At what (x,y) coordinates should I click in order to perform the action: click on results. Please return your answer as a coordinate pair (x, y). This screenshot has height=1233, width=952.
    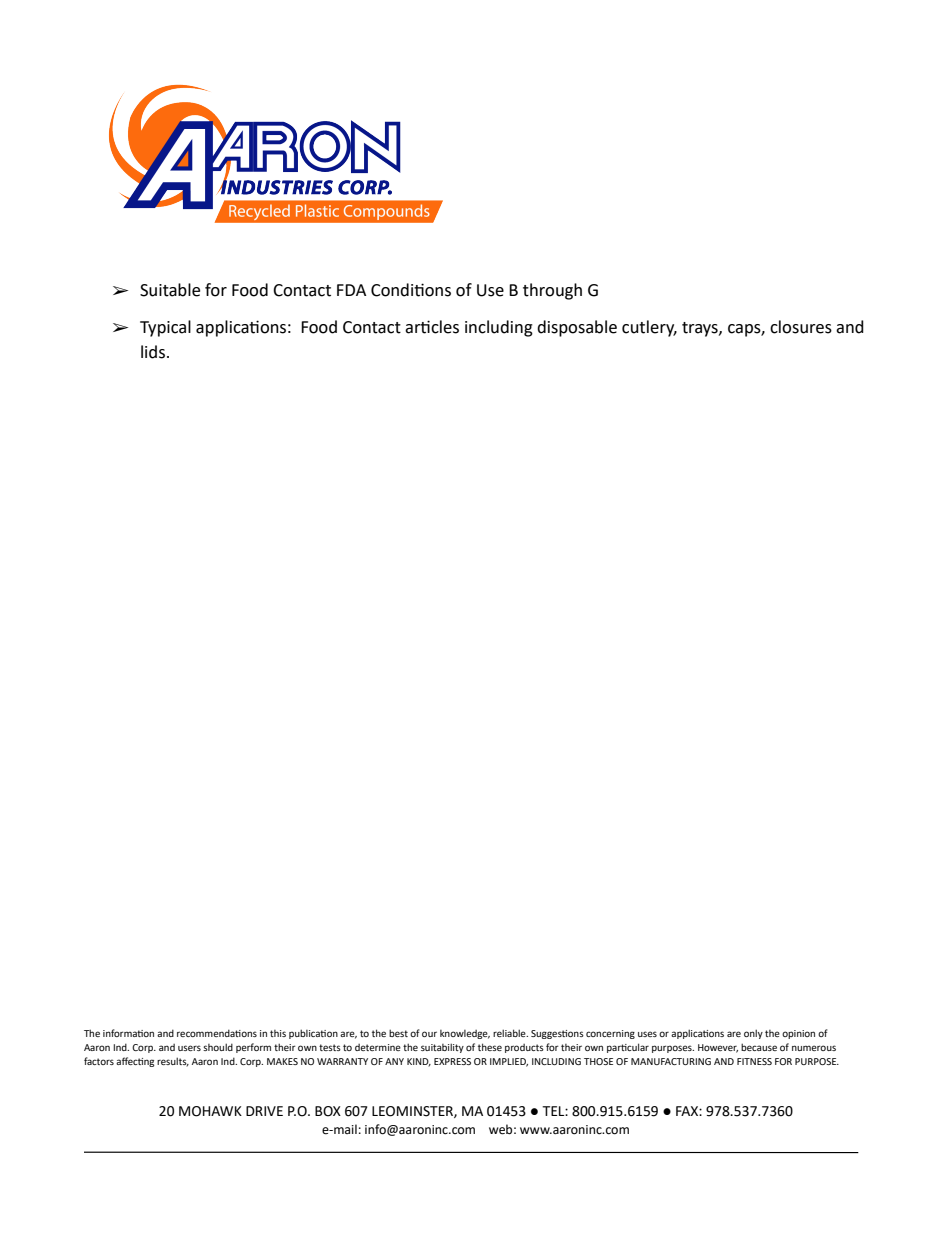
    Looking at the image, I should click on (173, 1062).
